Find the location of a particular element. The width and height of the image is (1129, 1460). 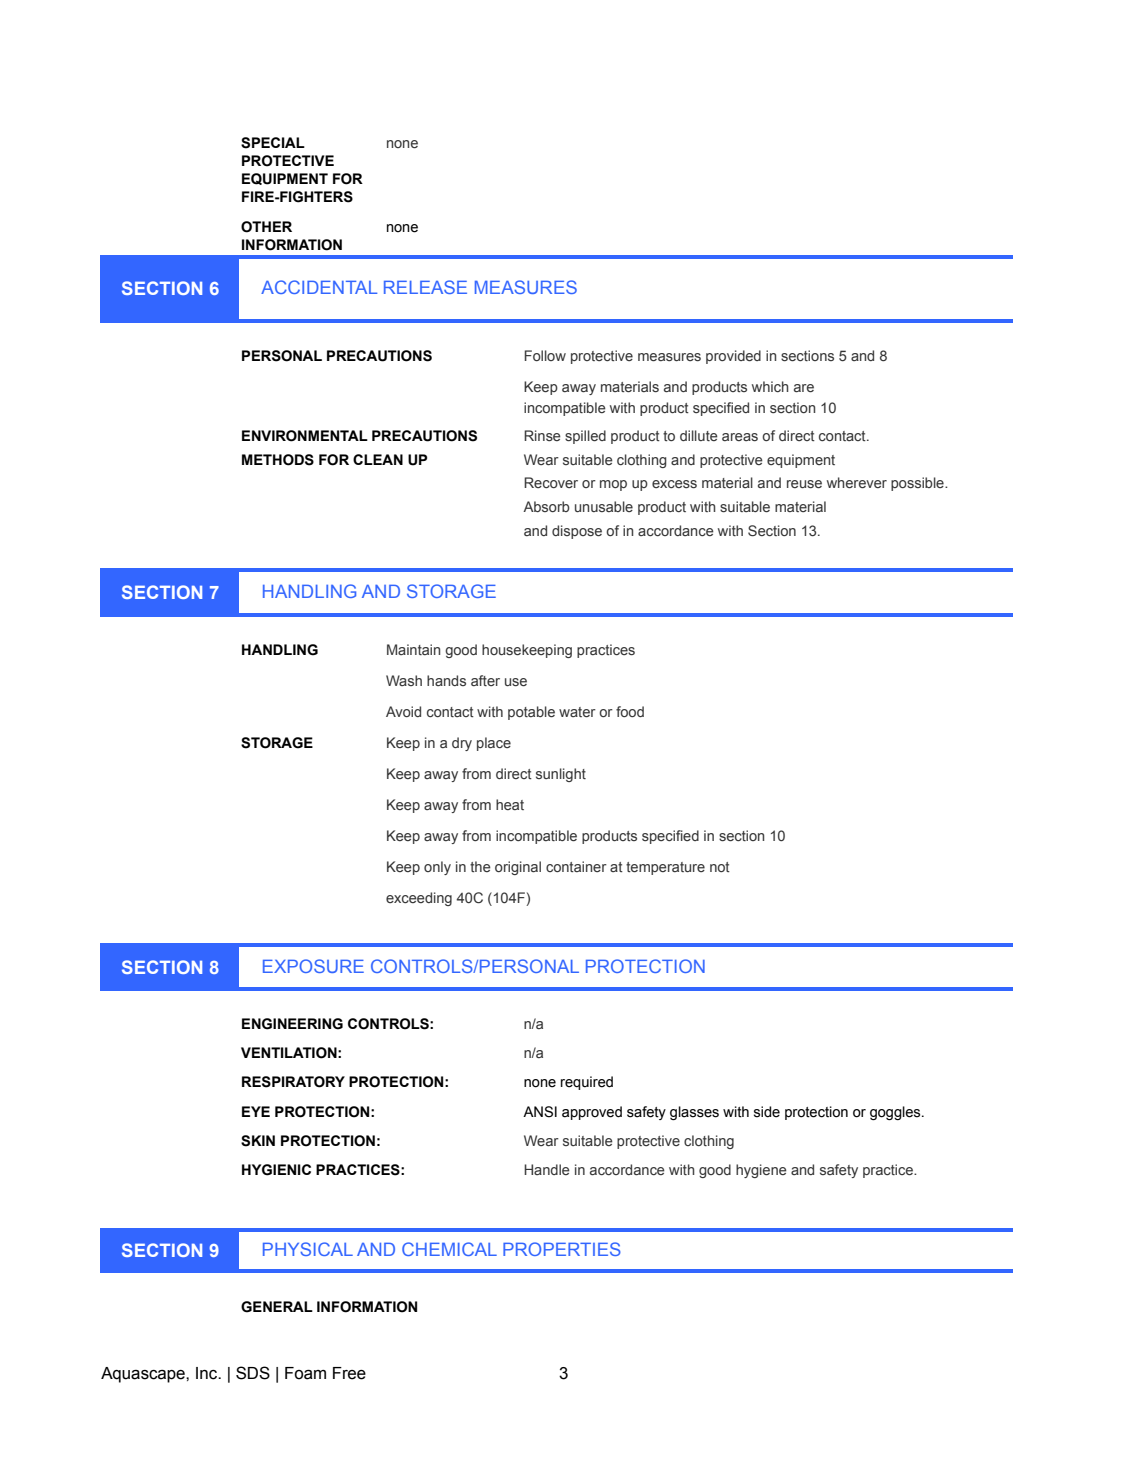

hygiene is located at coordinates (761, 1171).
